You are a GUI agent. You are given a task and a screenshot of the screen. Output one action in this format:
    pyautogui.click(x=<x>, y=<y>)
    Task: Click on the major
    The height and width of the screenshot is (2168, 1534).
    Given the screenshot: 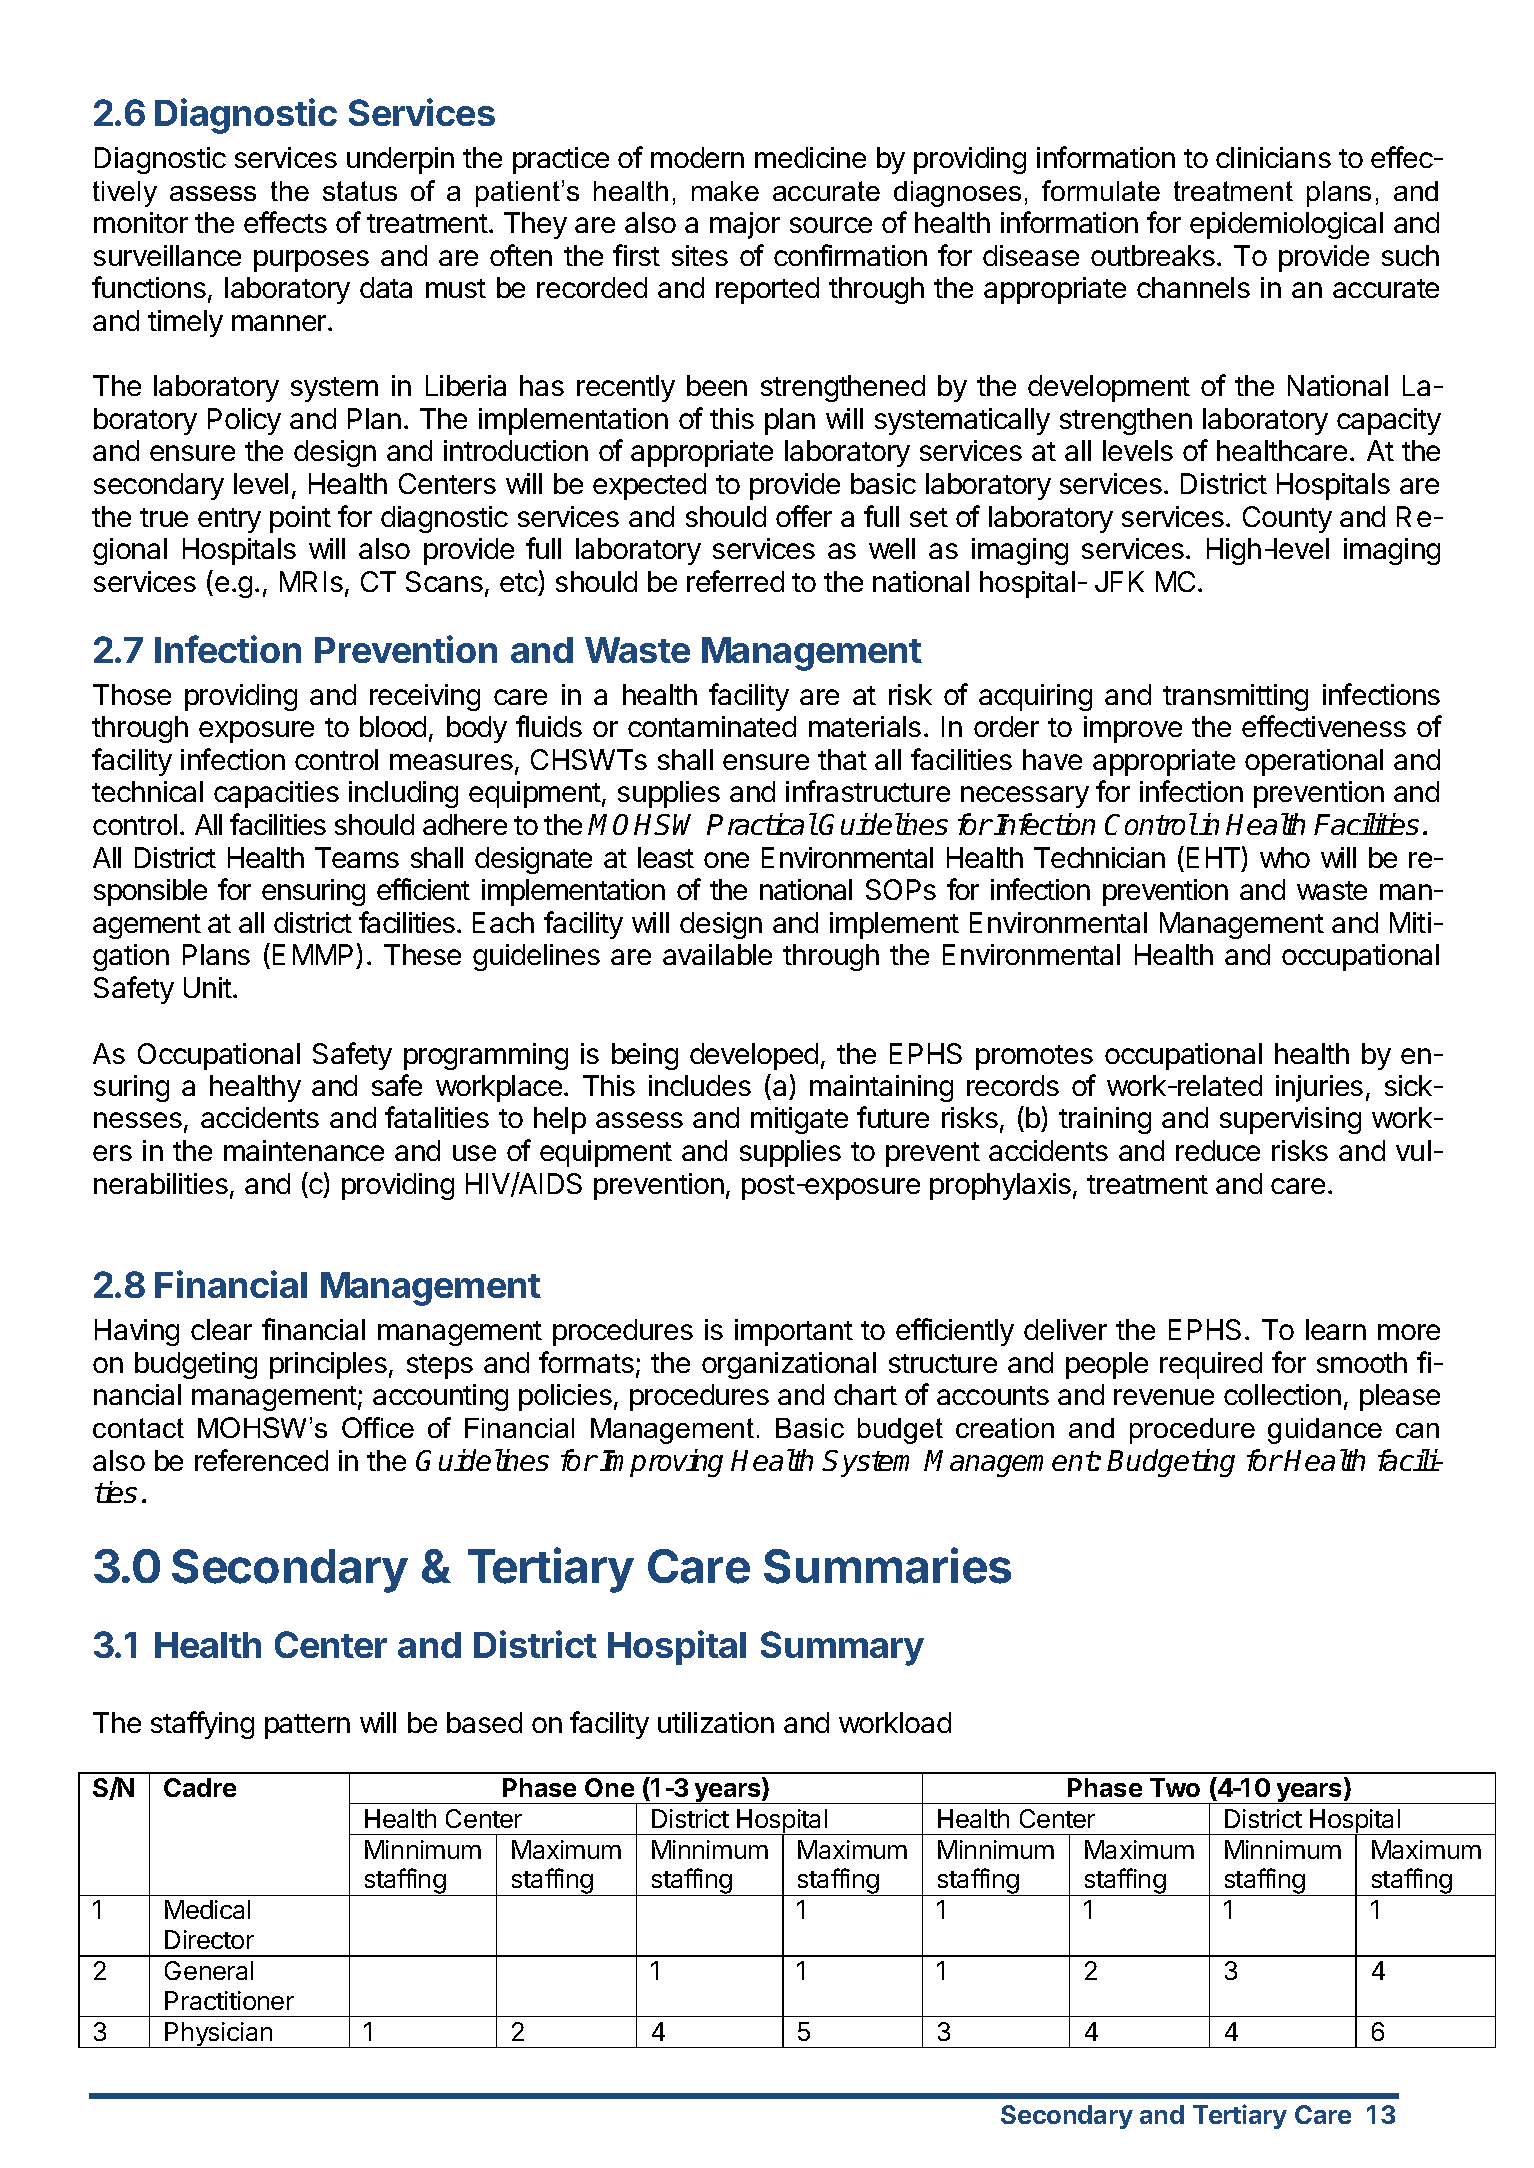 What is the action you would take?
    pyautogui.click(x=745, y=225)
